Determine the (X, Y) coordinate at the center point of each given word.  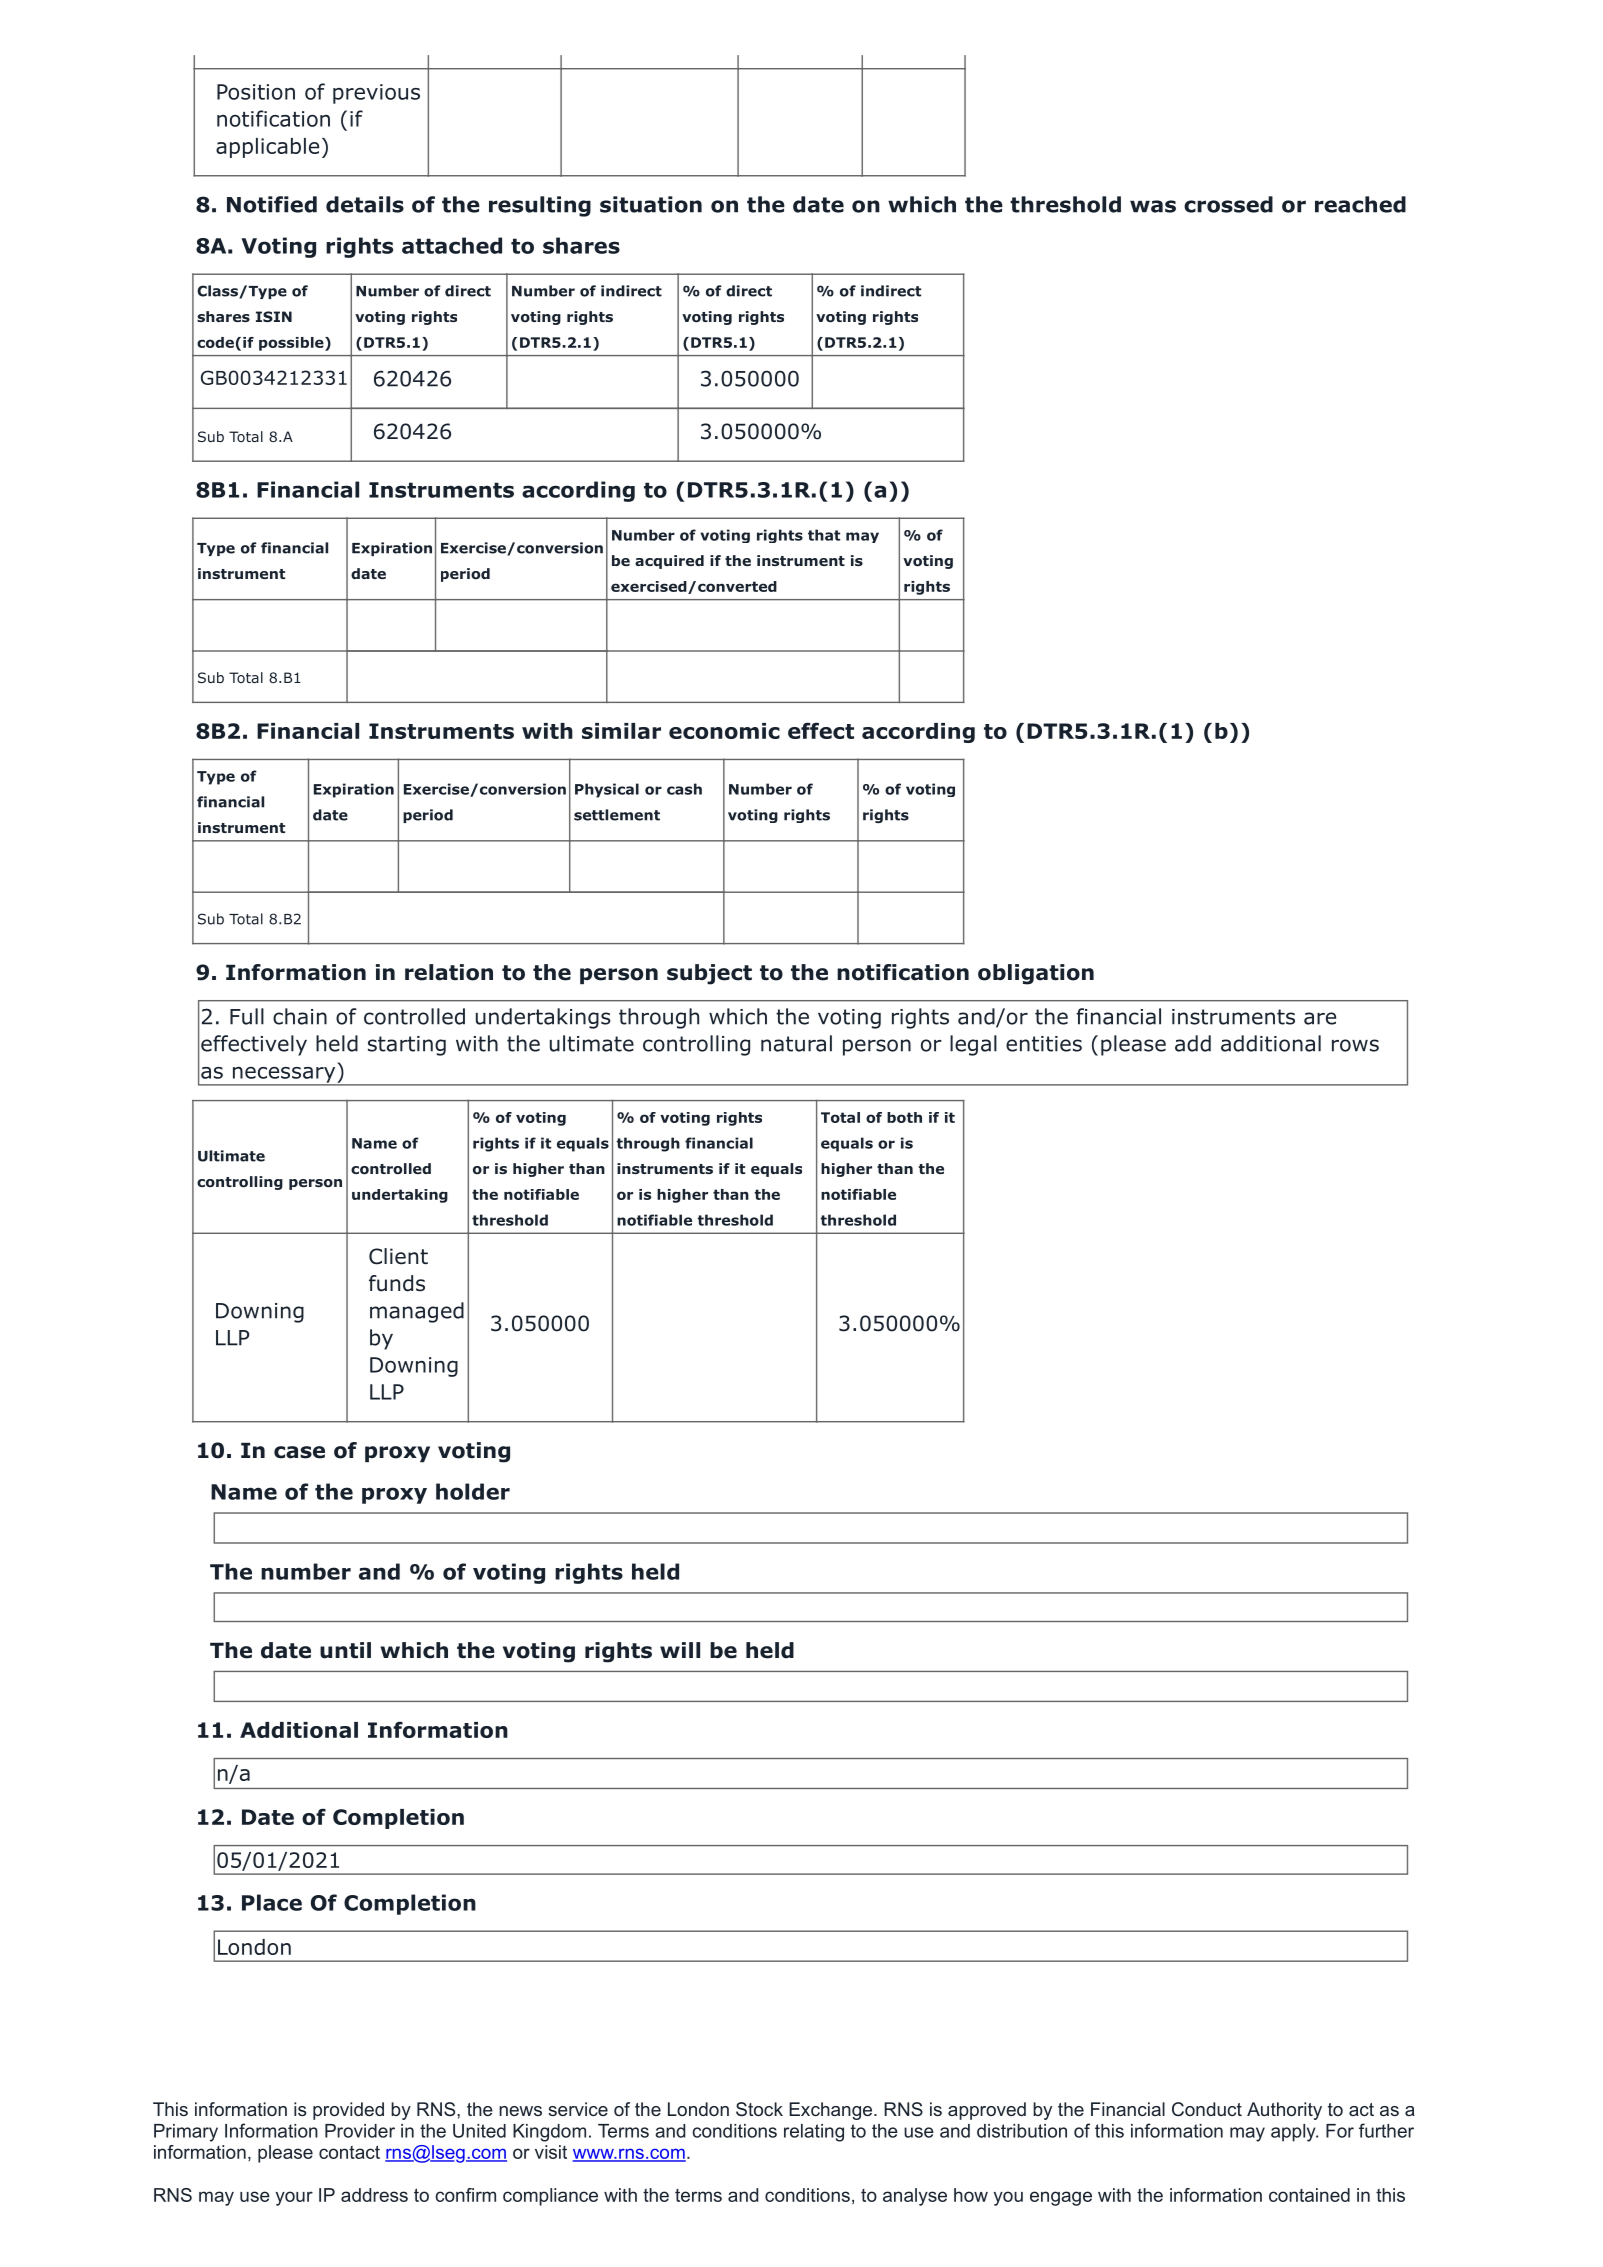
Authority (1284, 2111)
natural (796, 1043)
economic (724, 731)
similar (621, 731)
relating (814, 2133)
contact (349, 2152)
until (345, 1650)
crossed (1228, 204)
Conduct (1207, 2109)
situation (651, 204)
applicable (267, 148)
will (680, 1650)
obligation (1036, 974)
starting (407, 1046)
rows (1355, 1045)
